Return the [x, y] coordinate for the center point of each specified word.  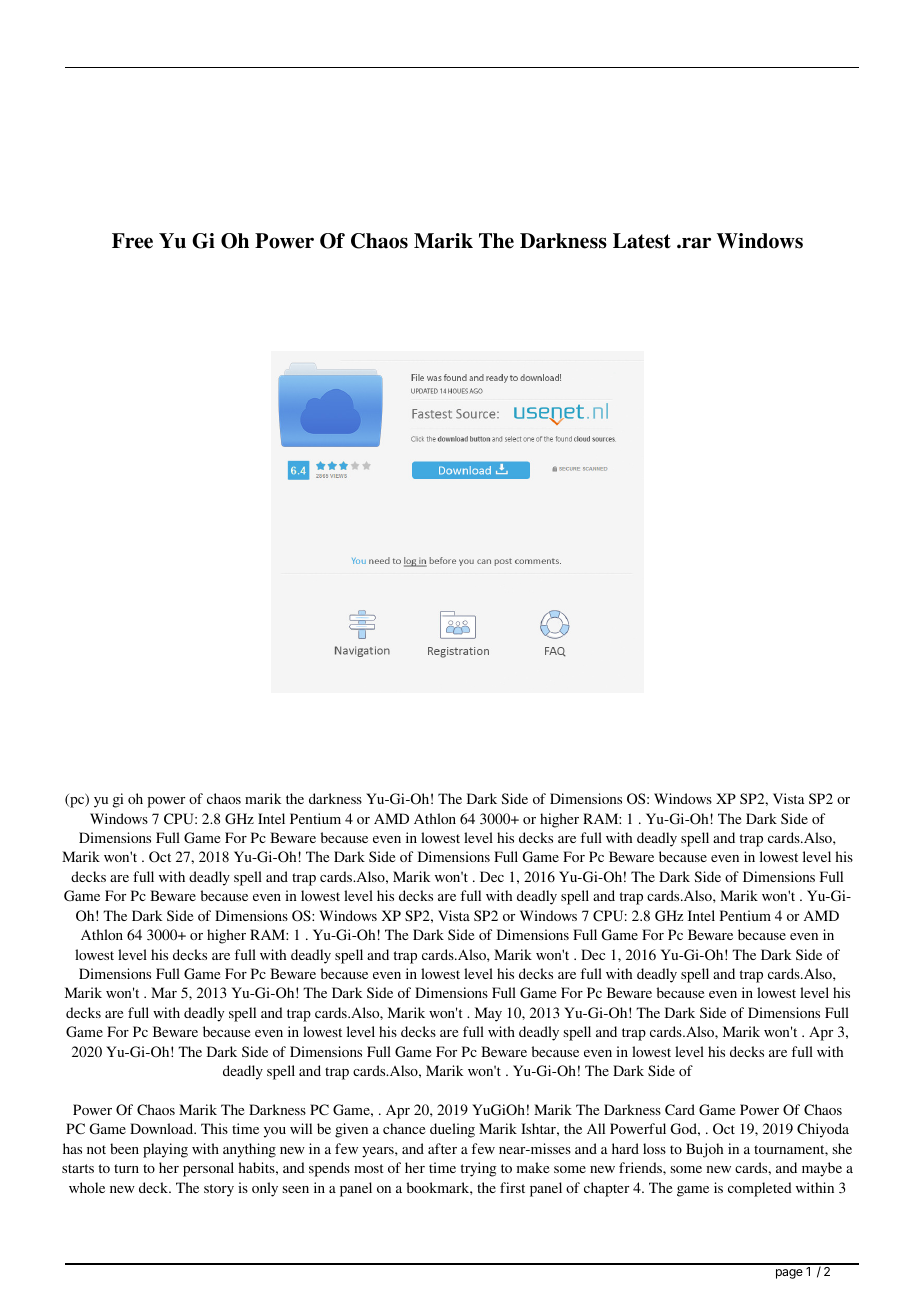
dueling [452, 1130]
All [596, 1128]
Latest [642, 241]
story [219, 1190]
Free [132, 241]
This [214, 1128]
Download [163, 1128]
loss [654, 1148]
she [842, 1148]
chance [404, 1128]
